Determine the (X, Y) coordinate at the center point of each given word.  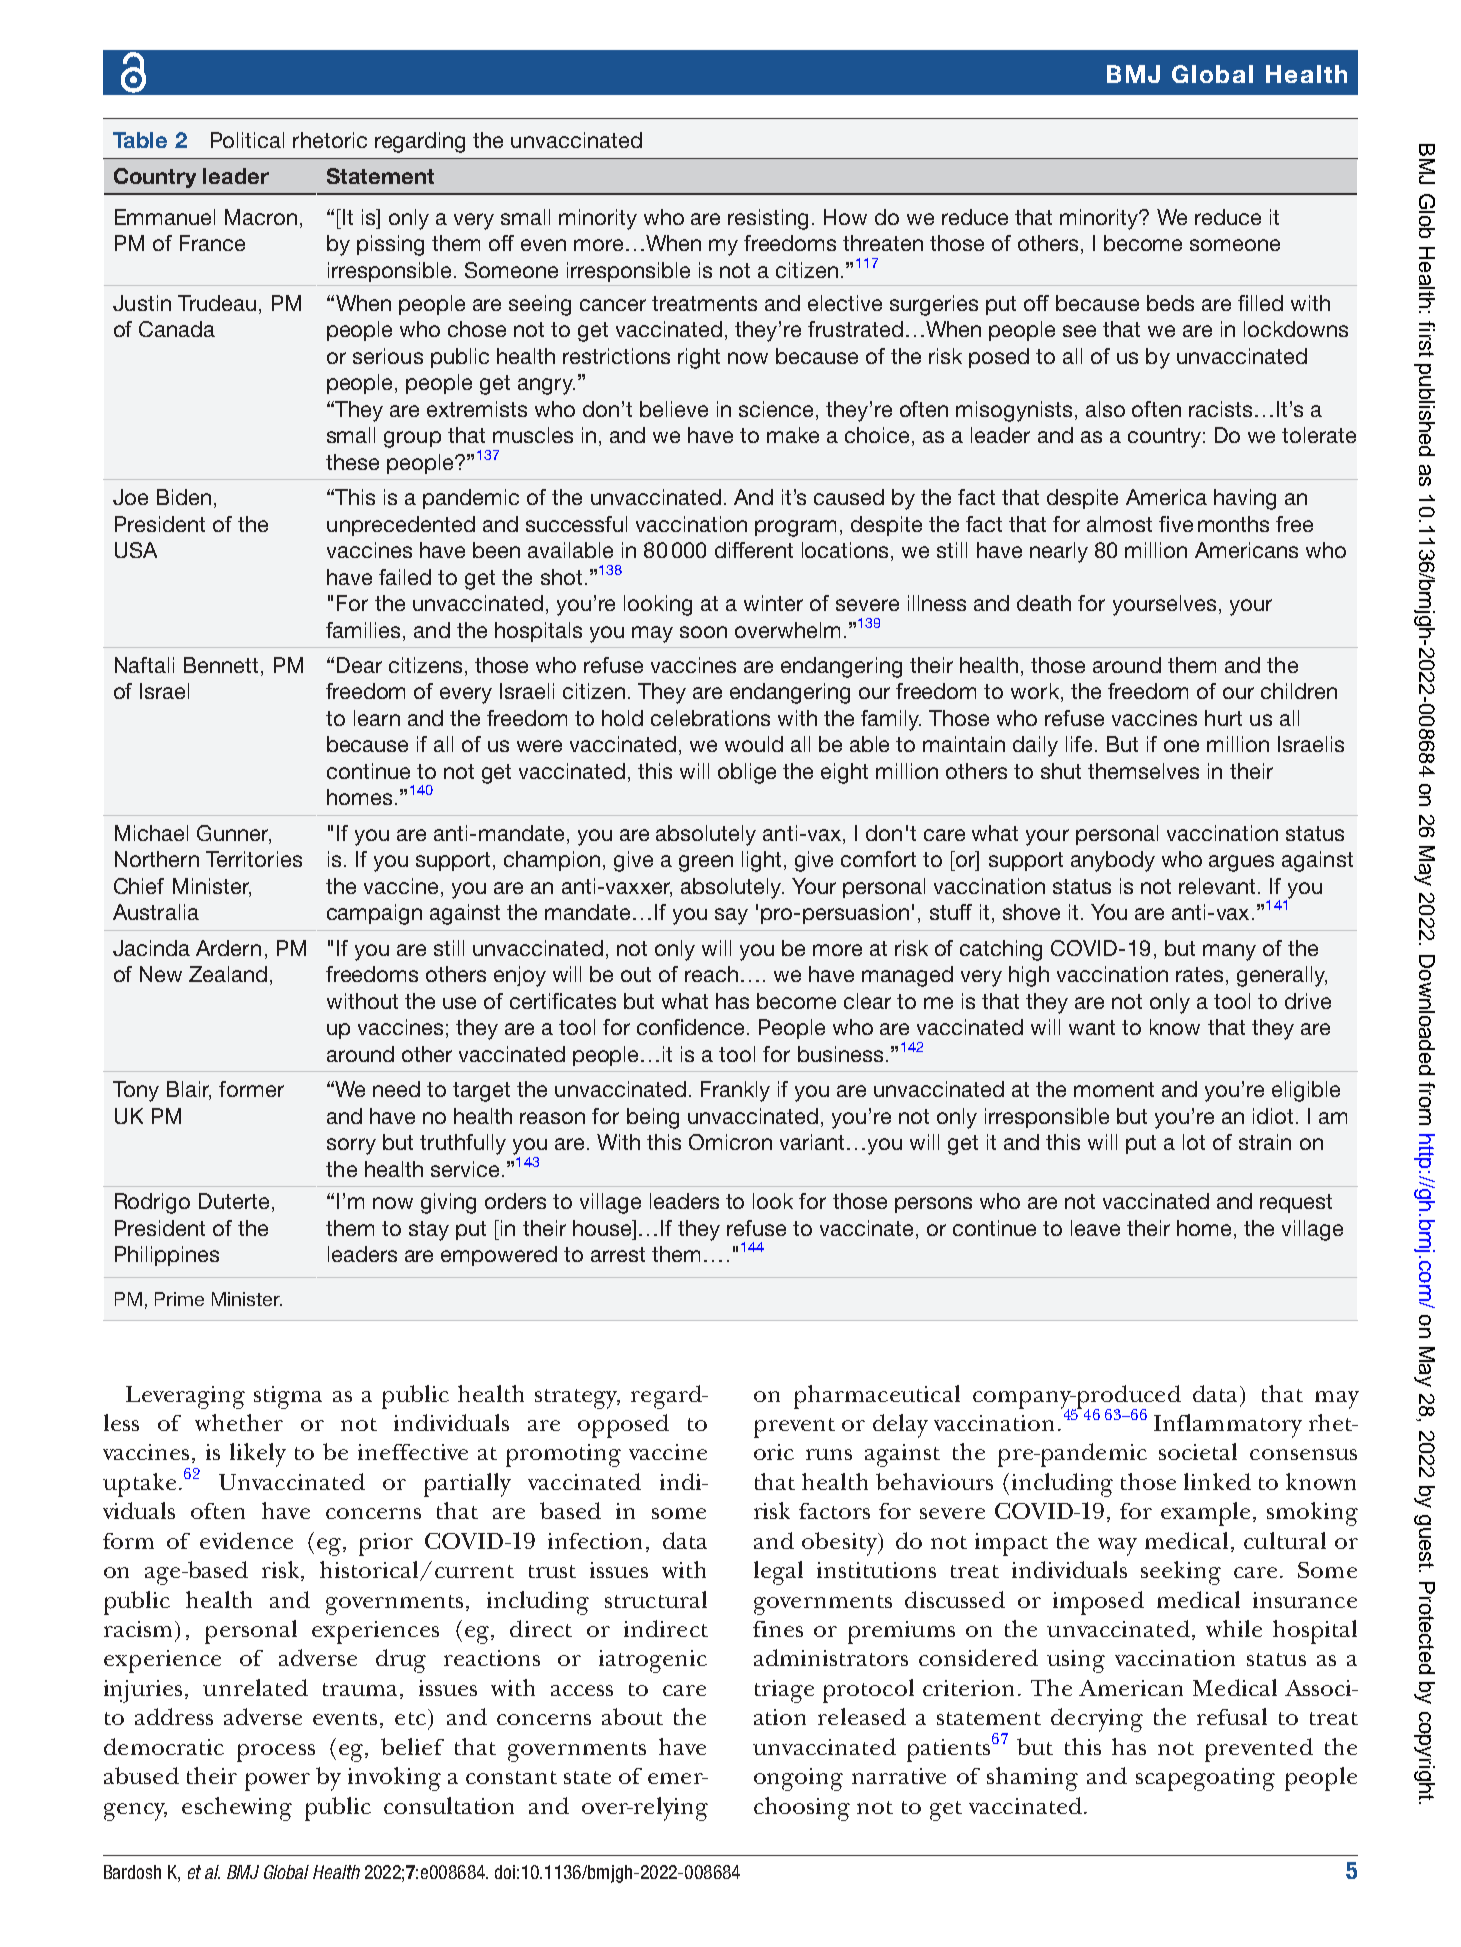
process (276, 1753)
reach (711, 974)
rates (1199, 974)
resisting (768, 219)
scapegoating (1205, 1779)
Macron (261, 217)
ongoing (798, 1779)
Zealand (228, 974)
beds (1170, 303)
